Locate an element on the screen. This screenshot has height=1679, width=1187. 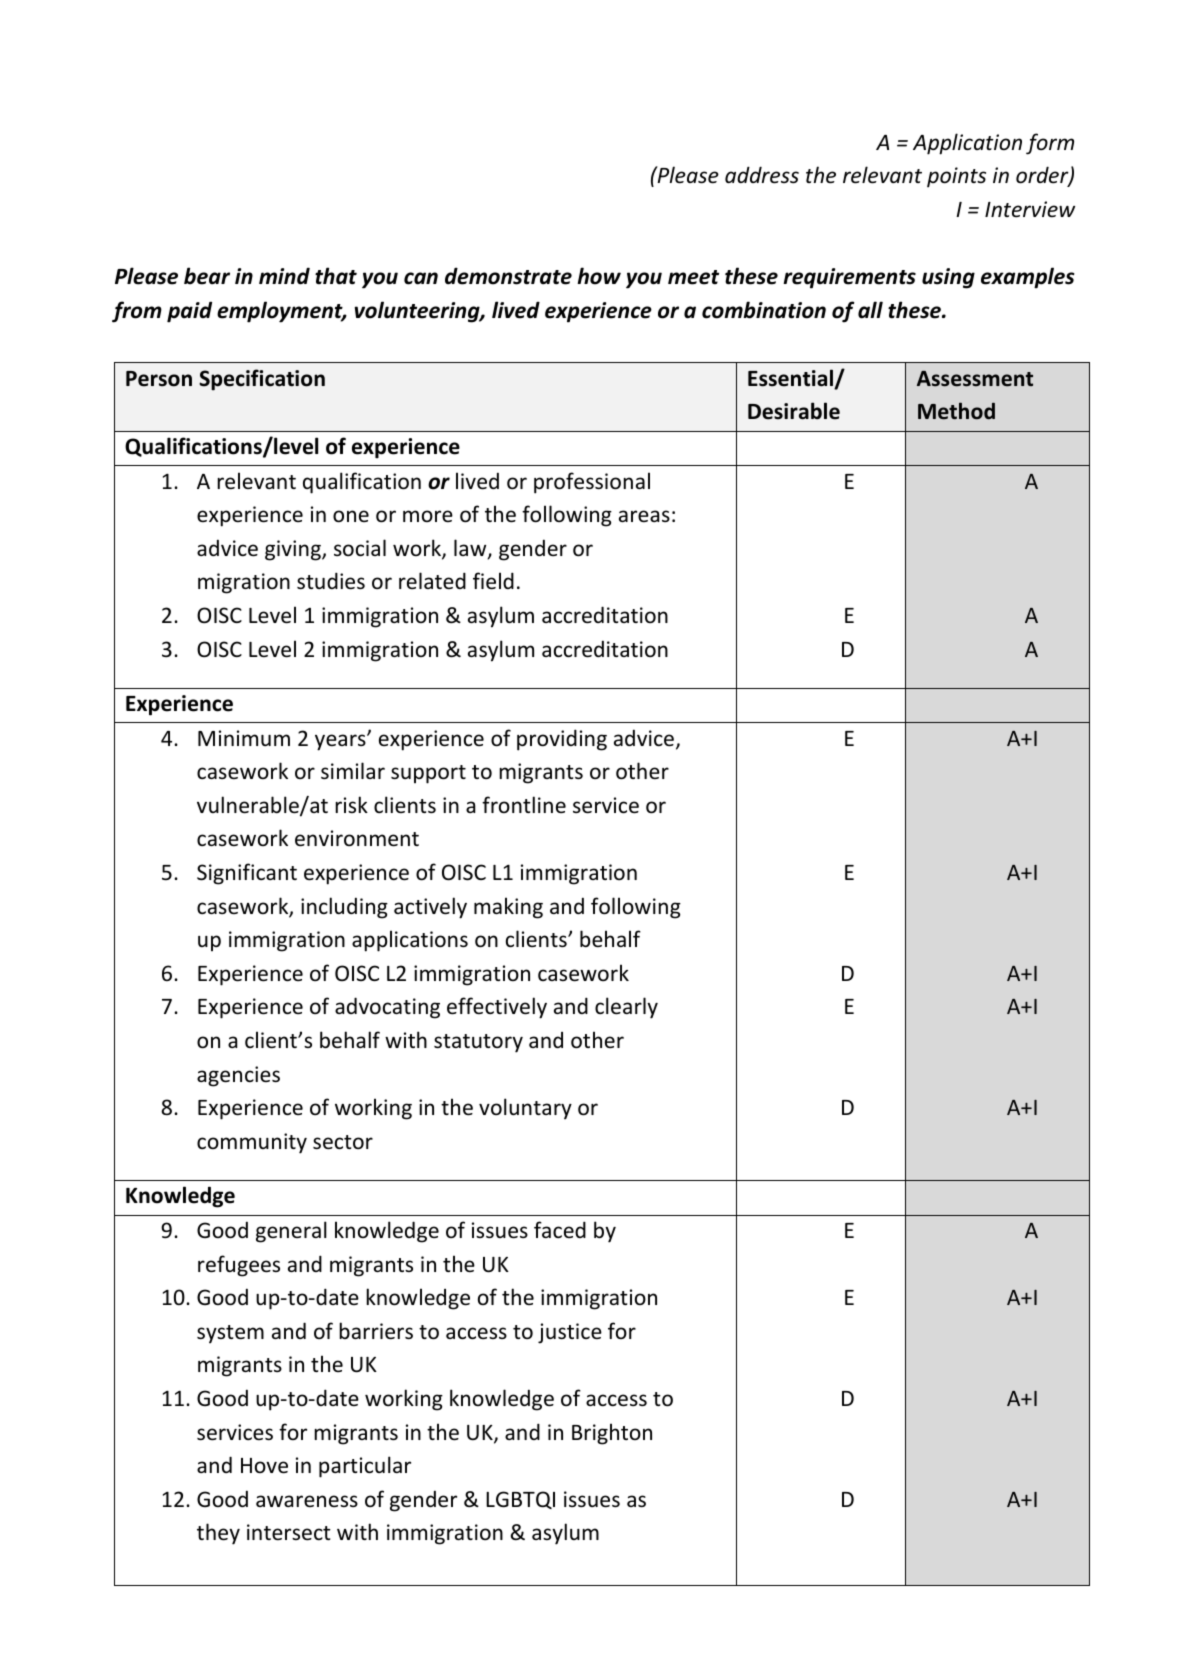
clearly is located at coordinates (626, 1008).
